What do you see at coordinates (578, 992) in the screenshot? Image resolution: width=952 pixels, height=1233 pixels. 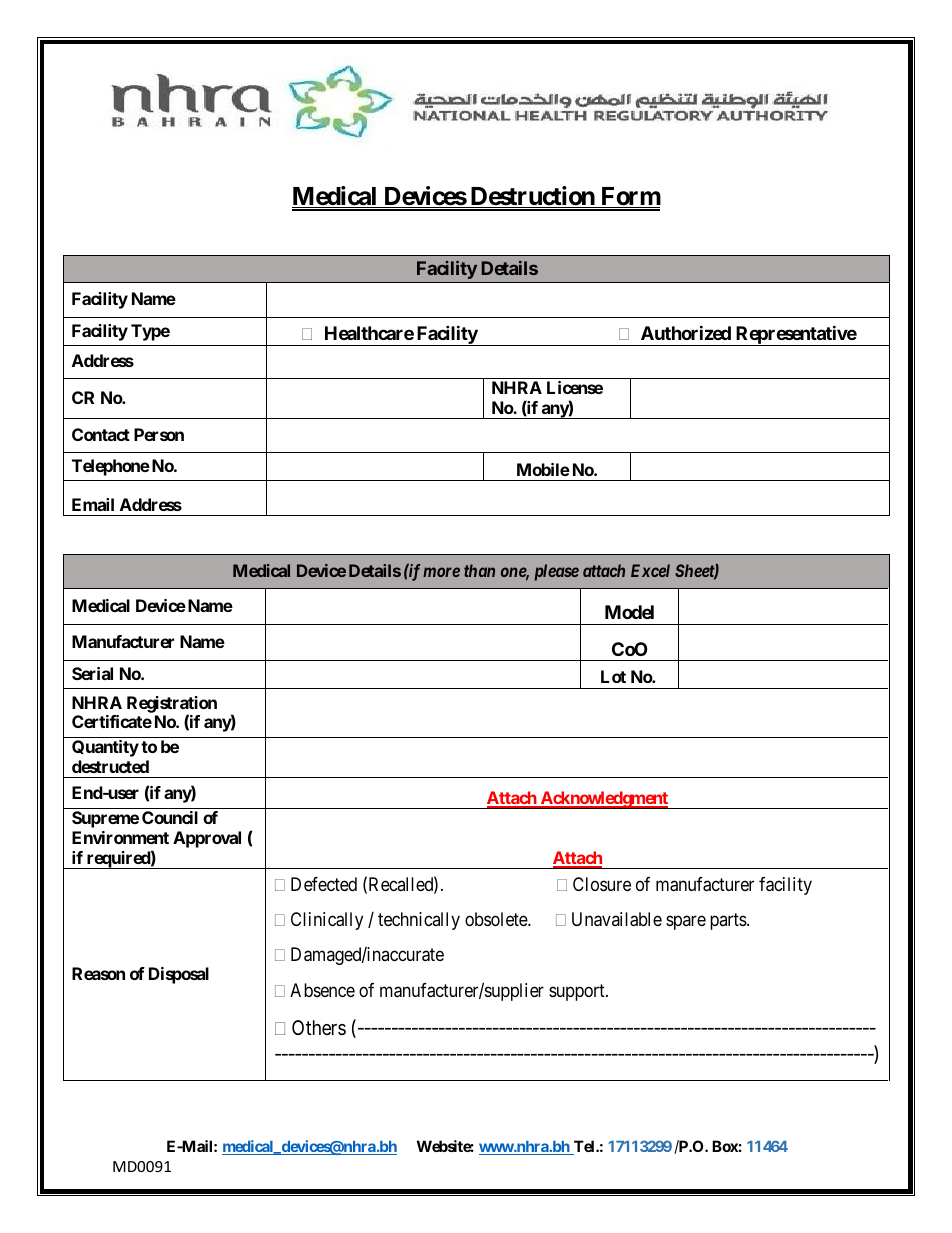 I see `support` at bounding box center [578, 992].
